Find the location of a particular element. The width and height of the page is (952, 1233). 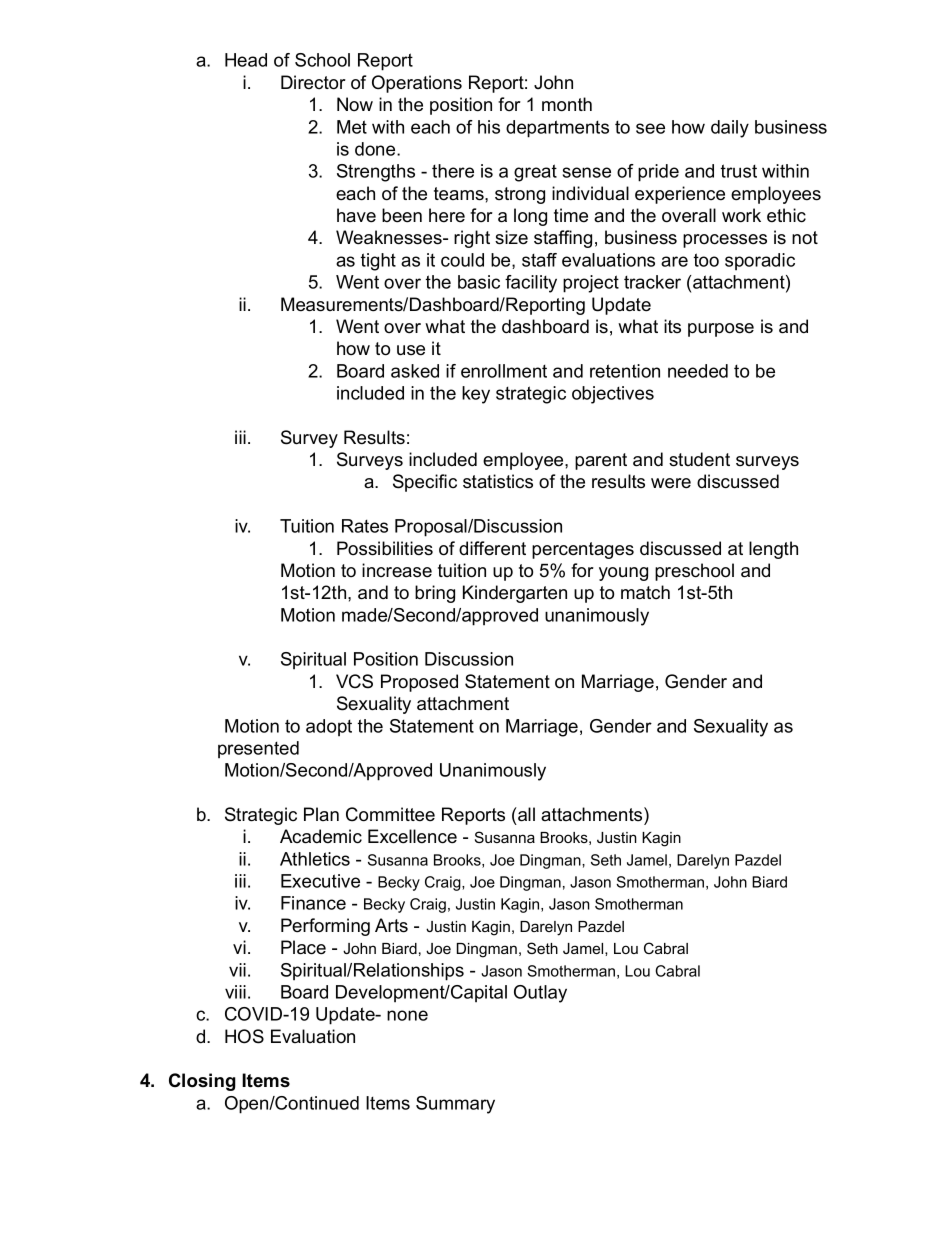

presented is located at coordinates (258, 749).
